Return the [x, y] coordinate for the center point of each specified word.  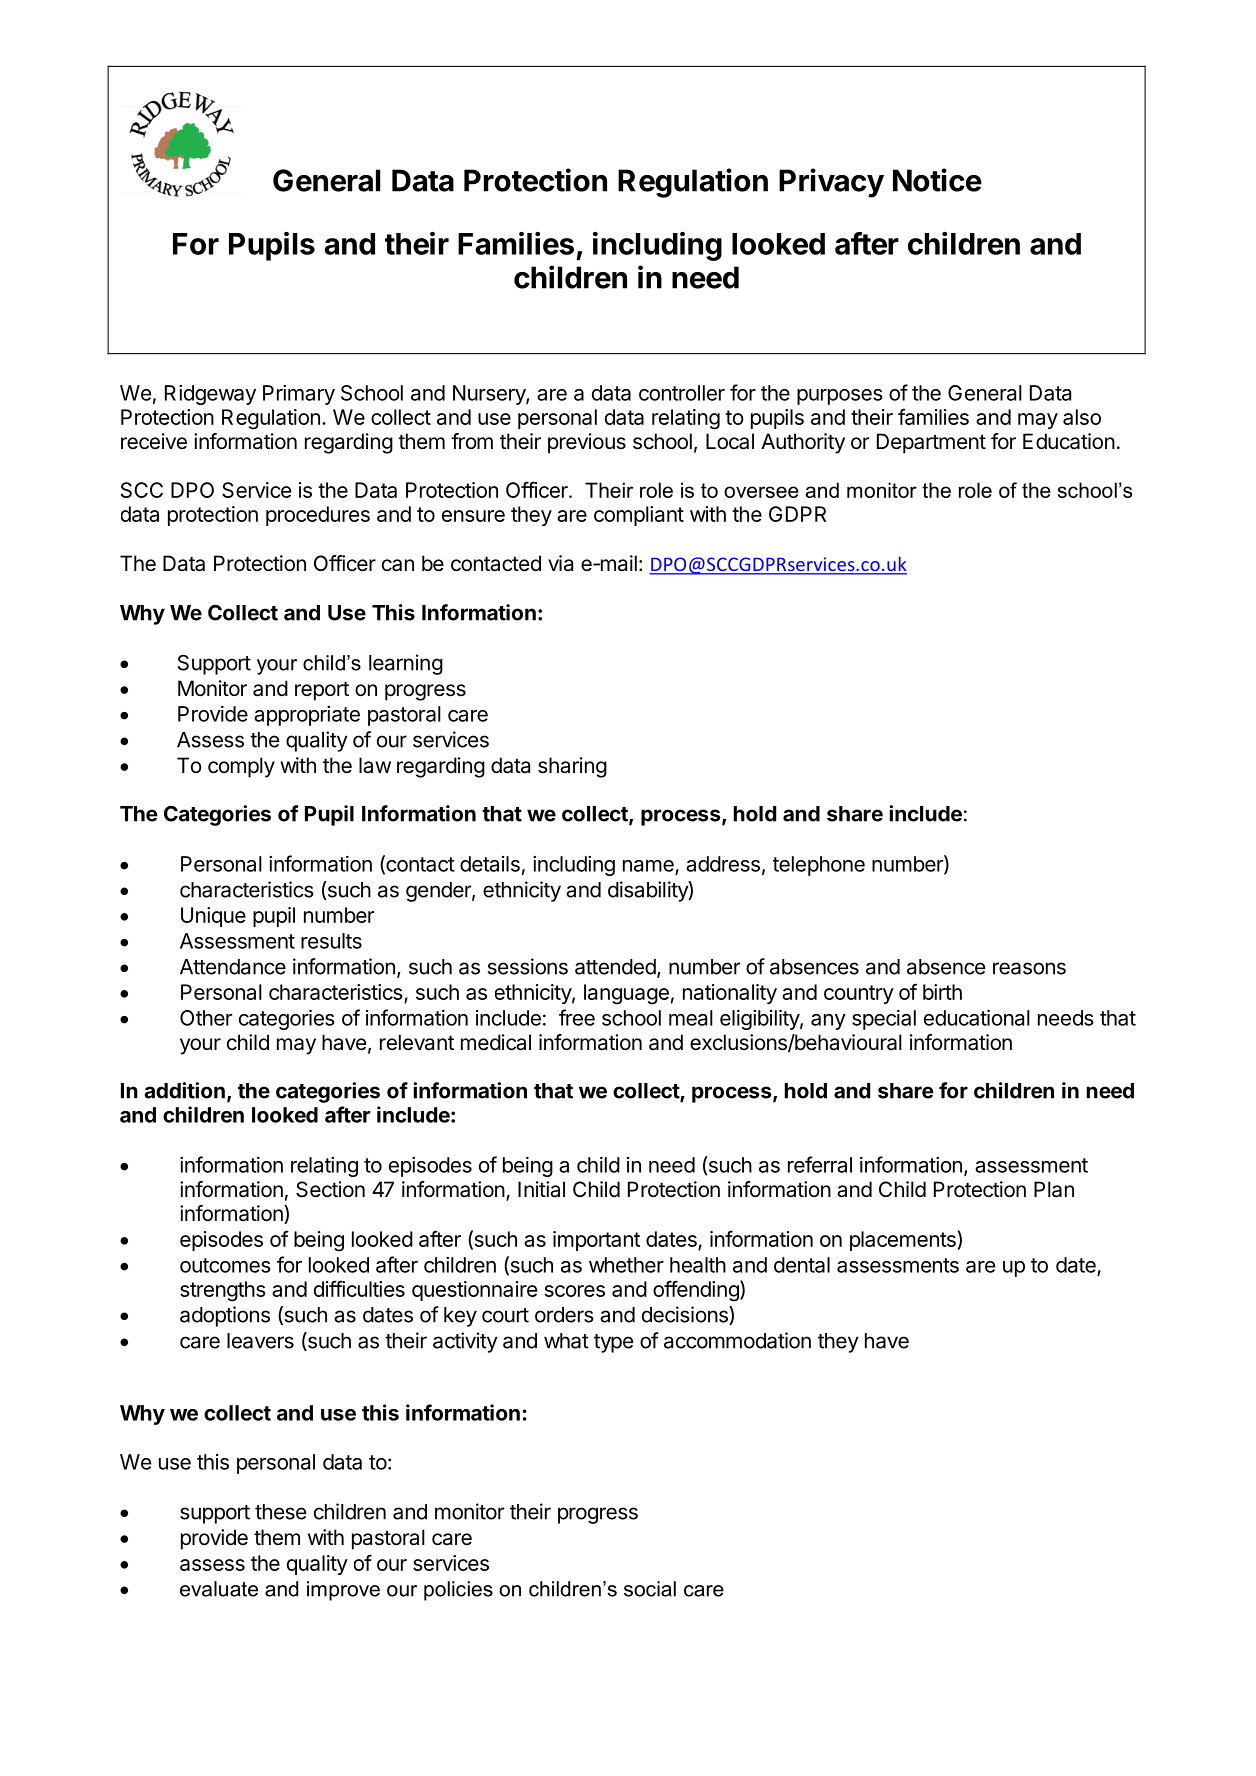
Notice [937, 180]
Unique [213, 917]
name [648, 866]
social [650, 1589]
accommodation [737, 1340]
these [281, 1512]
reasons [1029, 968]
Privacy [831, 183]
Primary [299, 395]
